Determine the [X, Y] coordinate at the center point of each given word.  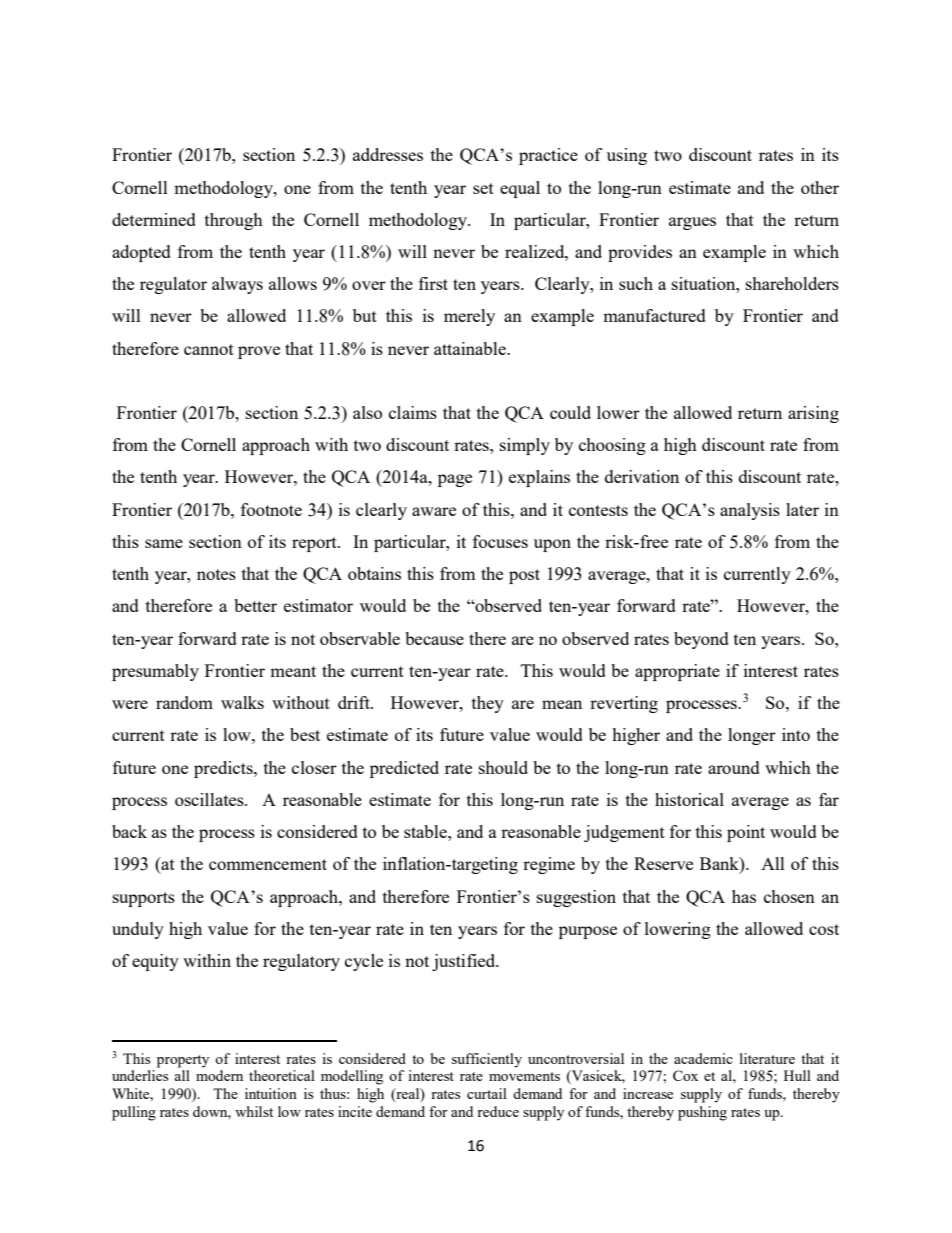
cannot [209, 349]
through [234, 221]
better [255, 605]
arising [813, 414]
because [434, 638]
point [746, 833]
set [483, 188]
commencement [268, 864]
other [820, 187]
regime [549, 865]
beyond [701, 640]
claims [413, 412]
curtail [487, 1093]
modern [219, 1075]
